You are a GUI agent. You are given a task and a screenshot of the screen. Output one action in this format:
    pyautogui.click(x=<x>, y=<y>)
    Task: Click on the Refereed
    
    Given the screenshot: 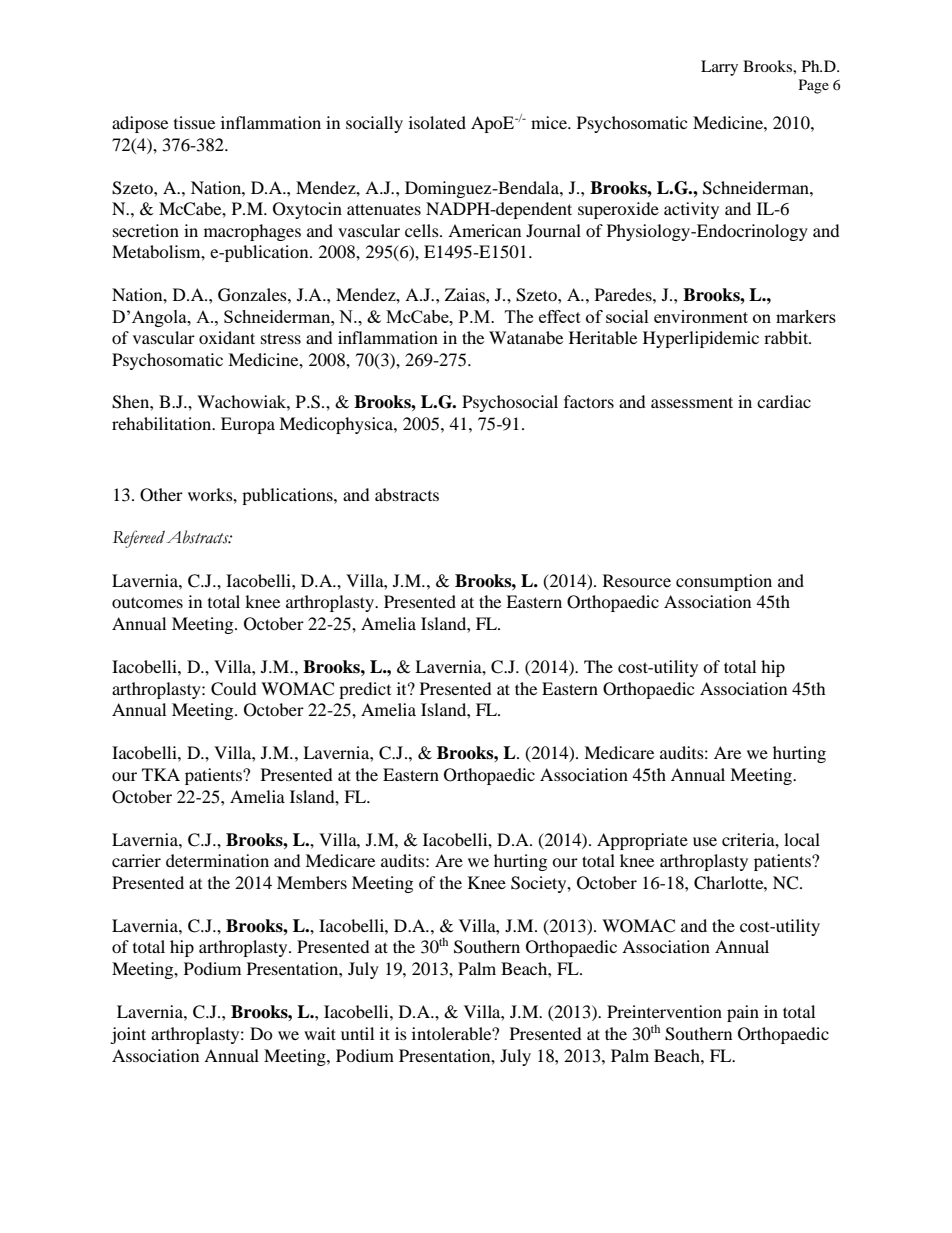 What is the action you would take?
    pyautogui.click(x=139, y=539)
